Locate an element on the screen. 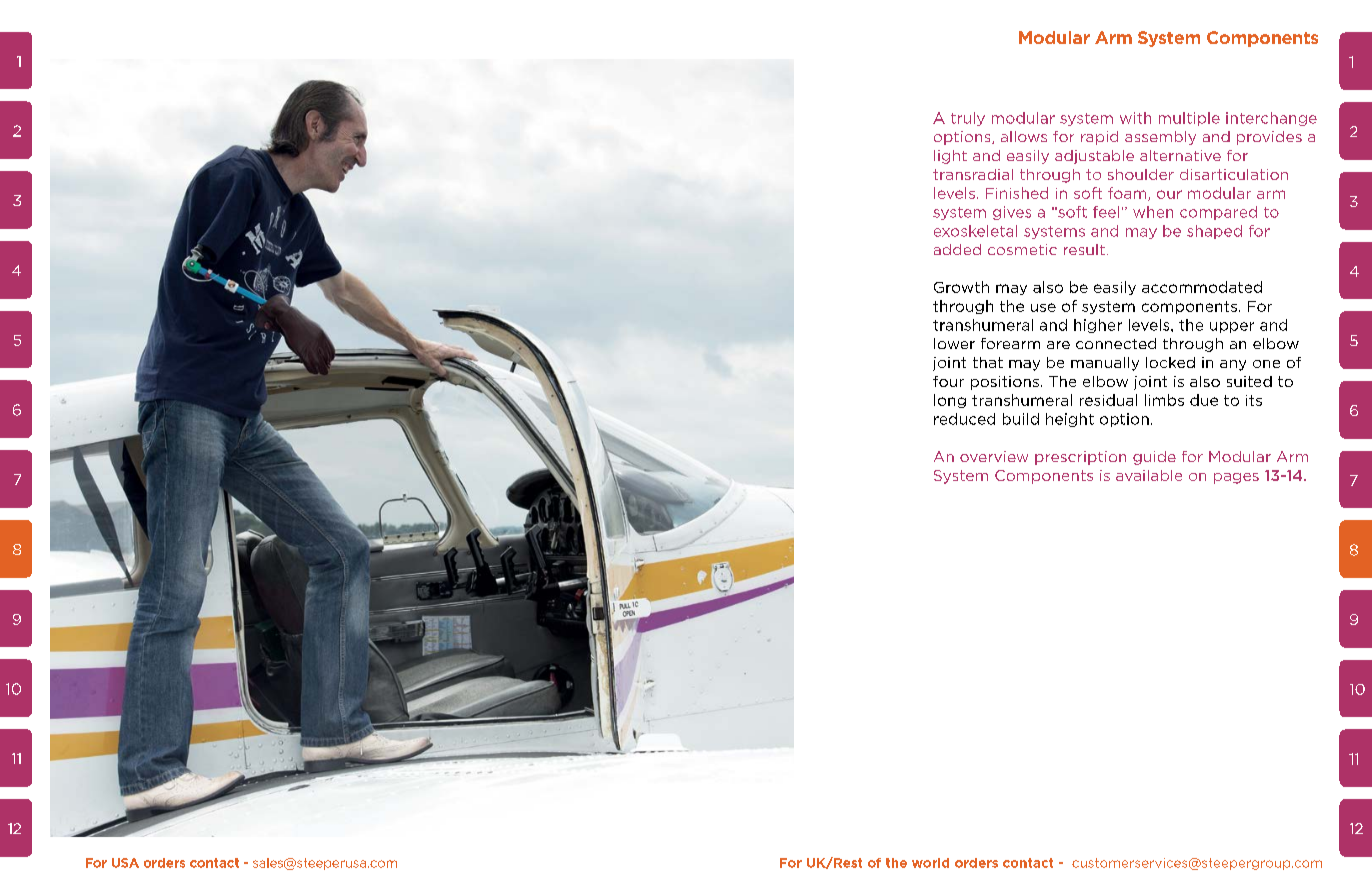 The width and height of the screenshot is (1372, 887). rapid is located at coordinates (1099, 138).
